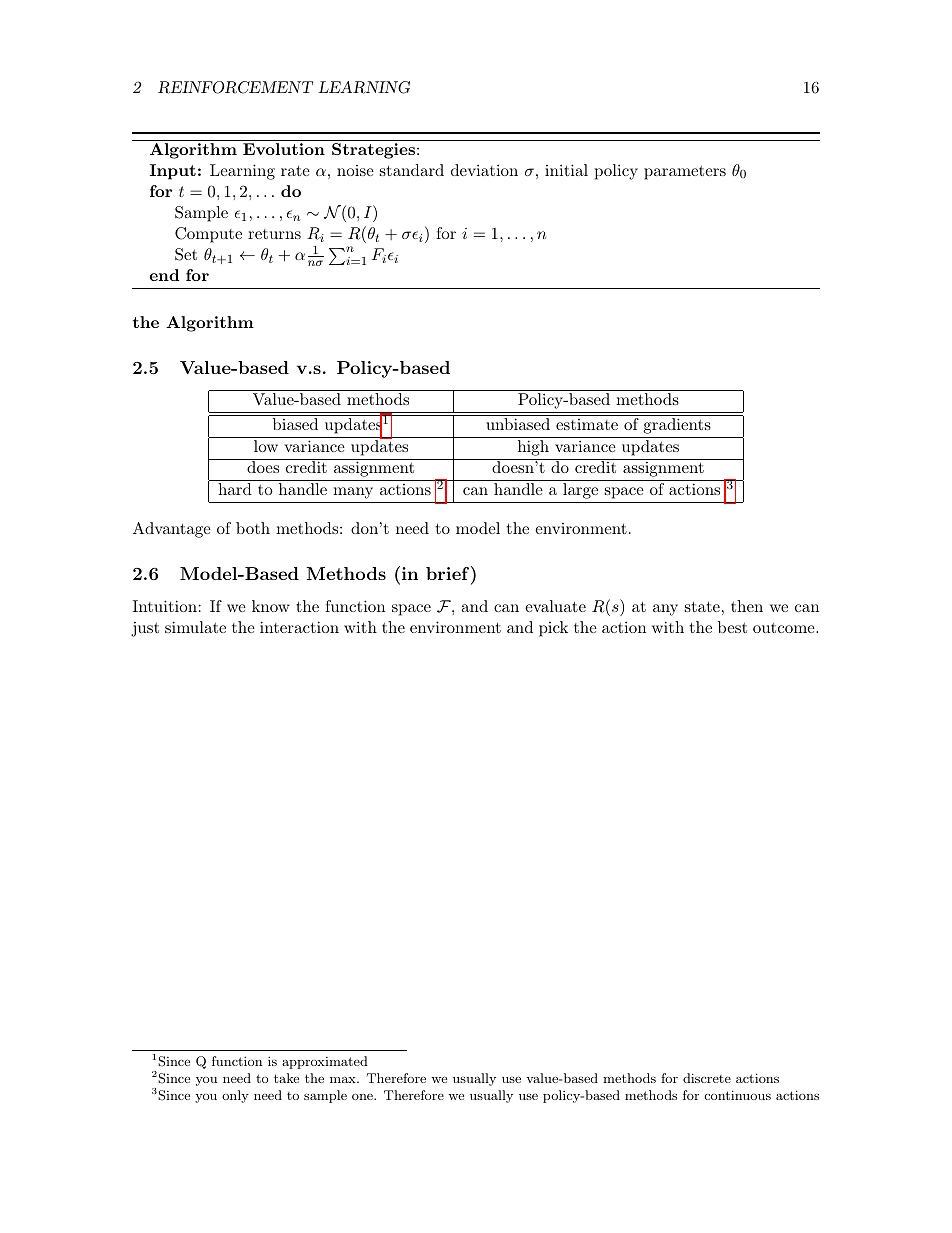 This screenshot has width=952, height=1233. Describe the element at coordinates (484, 170) in the screenshot. I see `deviation` at that location.
